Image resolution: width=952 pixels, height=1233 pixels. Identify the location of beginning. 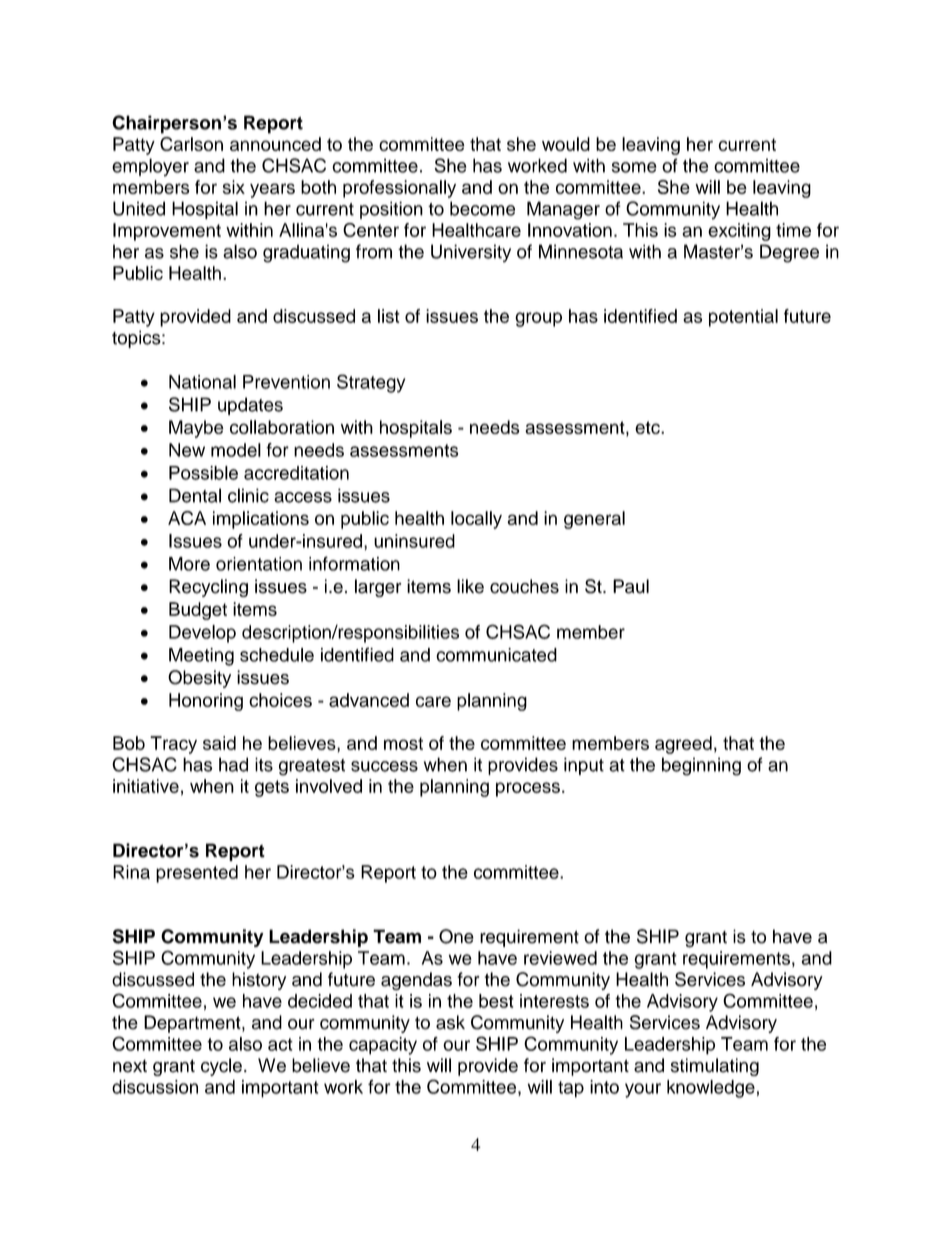
(701, 766).
